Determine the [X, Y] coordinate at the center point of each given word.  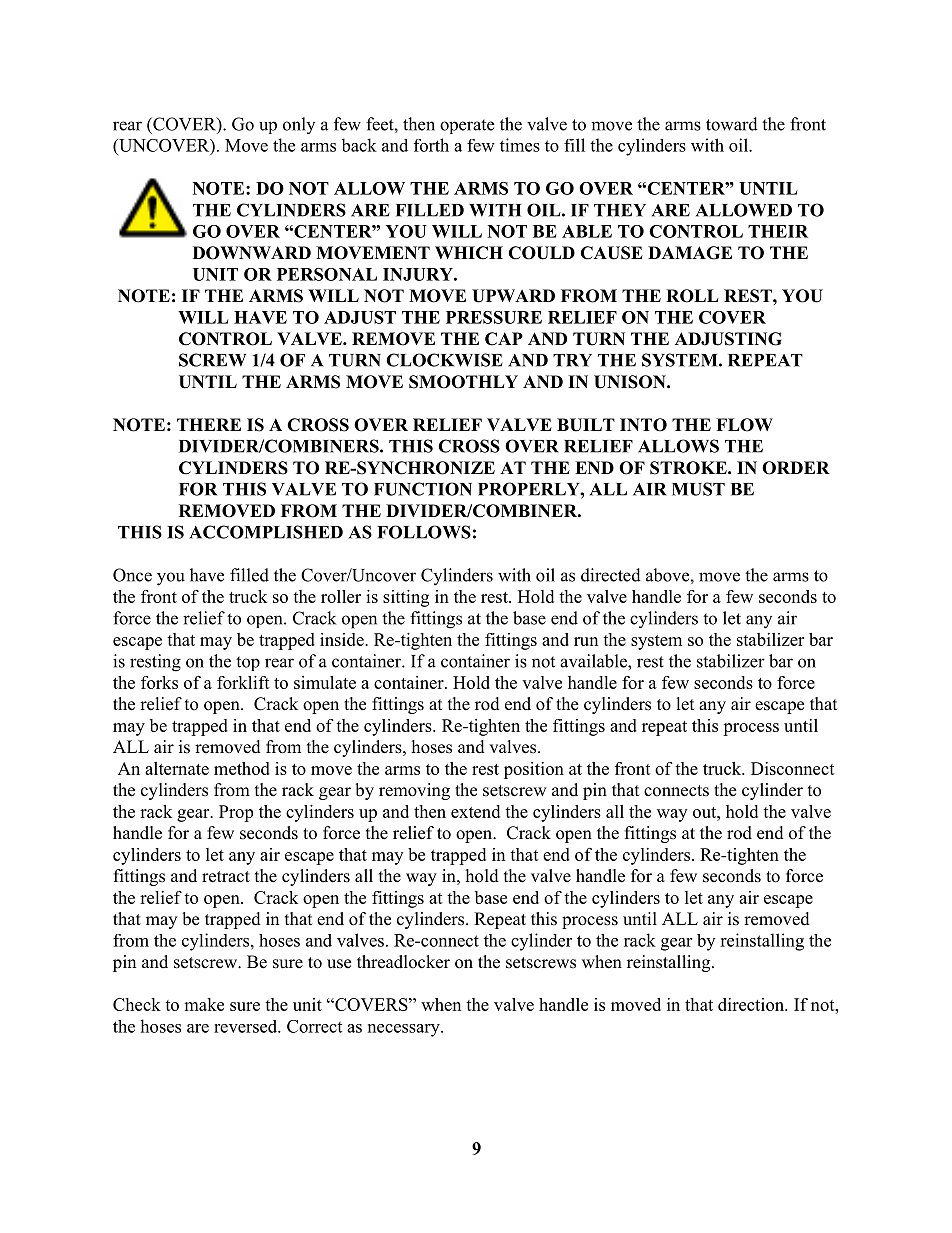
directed [611, 575]
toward [732, 124]
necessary [405, 1030]
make [204, 1004]
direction [752, 1004]
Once [132, 575]
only [299, 125]
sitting [406, 598]
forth [431, 145]
